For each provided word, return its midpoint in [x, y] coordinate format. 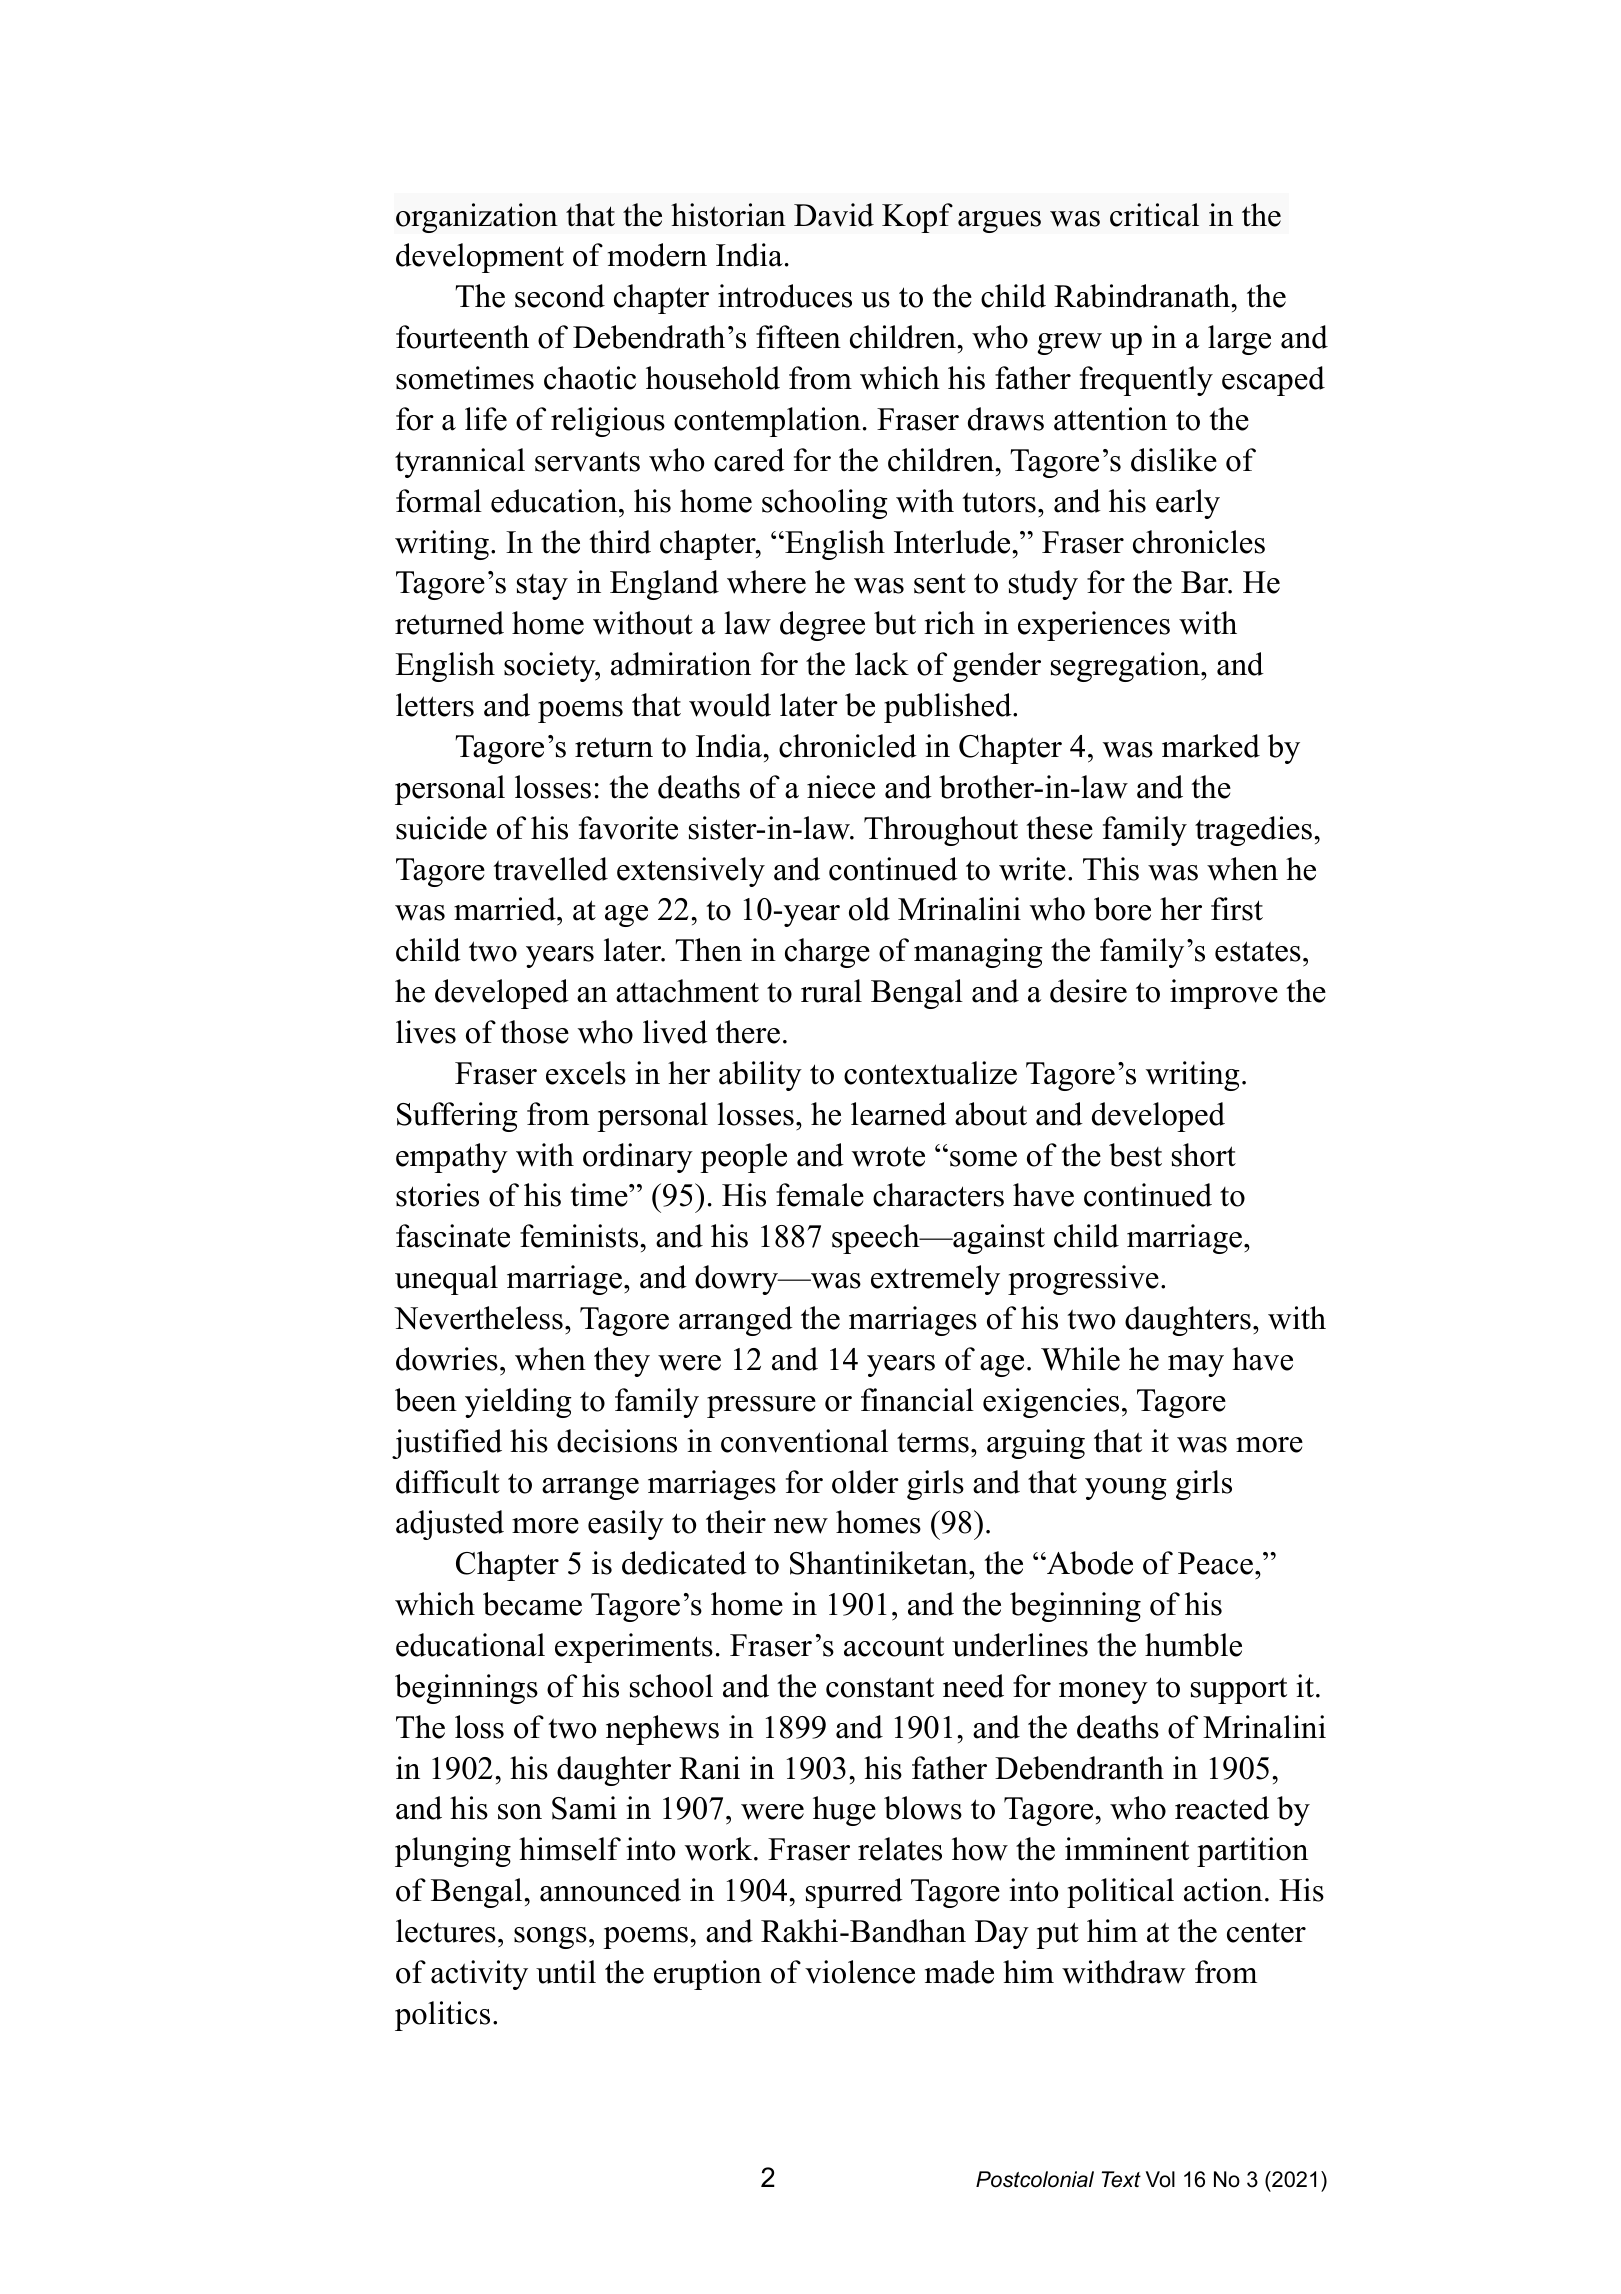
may [1196, 1366]
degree [822, 626]
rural [831, 991]
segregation [1126, 667]
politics [442, 2016]
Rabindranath [1143, 296]
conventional [804, 1441]
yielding [518, 1403]
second [560, 296]
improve [1224, 994]
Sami [584, 1808]
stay [542, 587]
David [834, 215]
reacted [1222, 1808]
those [534, 1032]
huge [844, 1811]
